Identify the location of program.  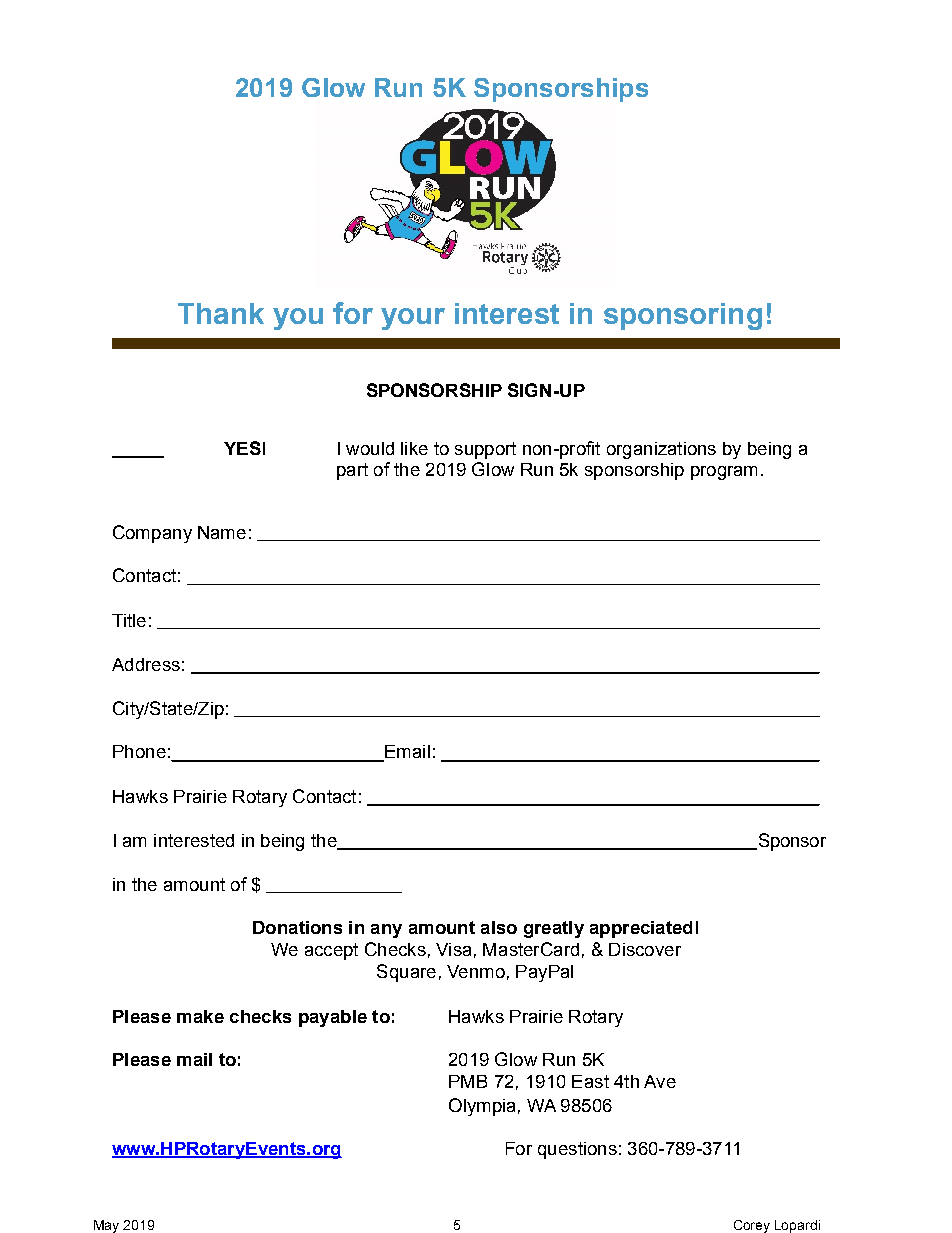
(724, 473).
